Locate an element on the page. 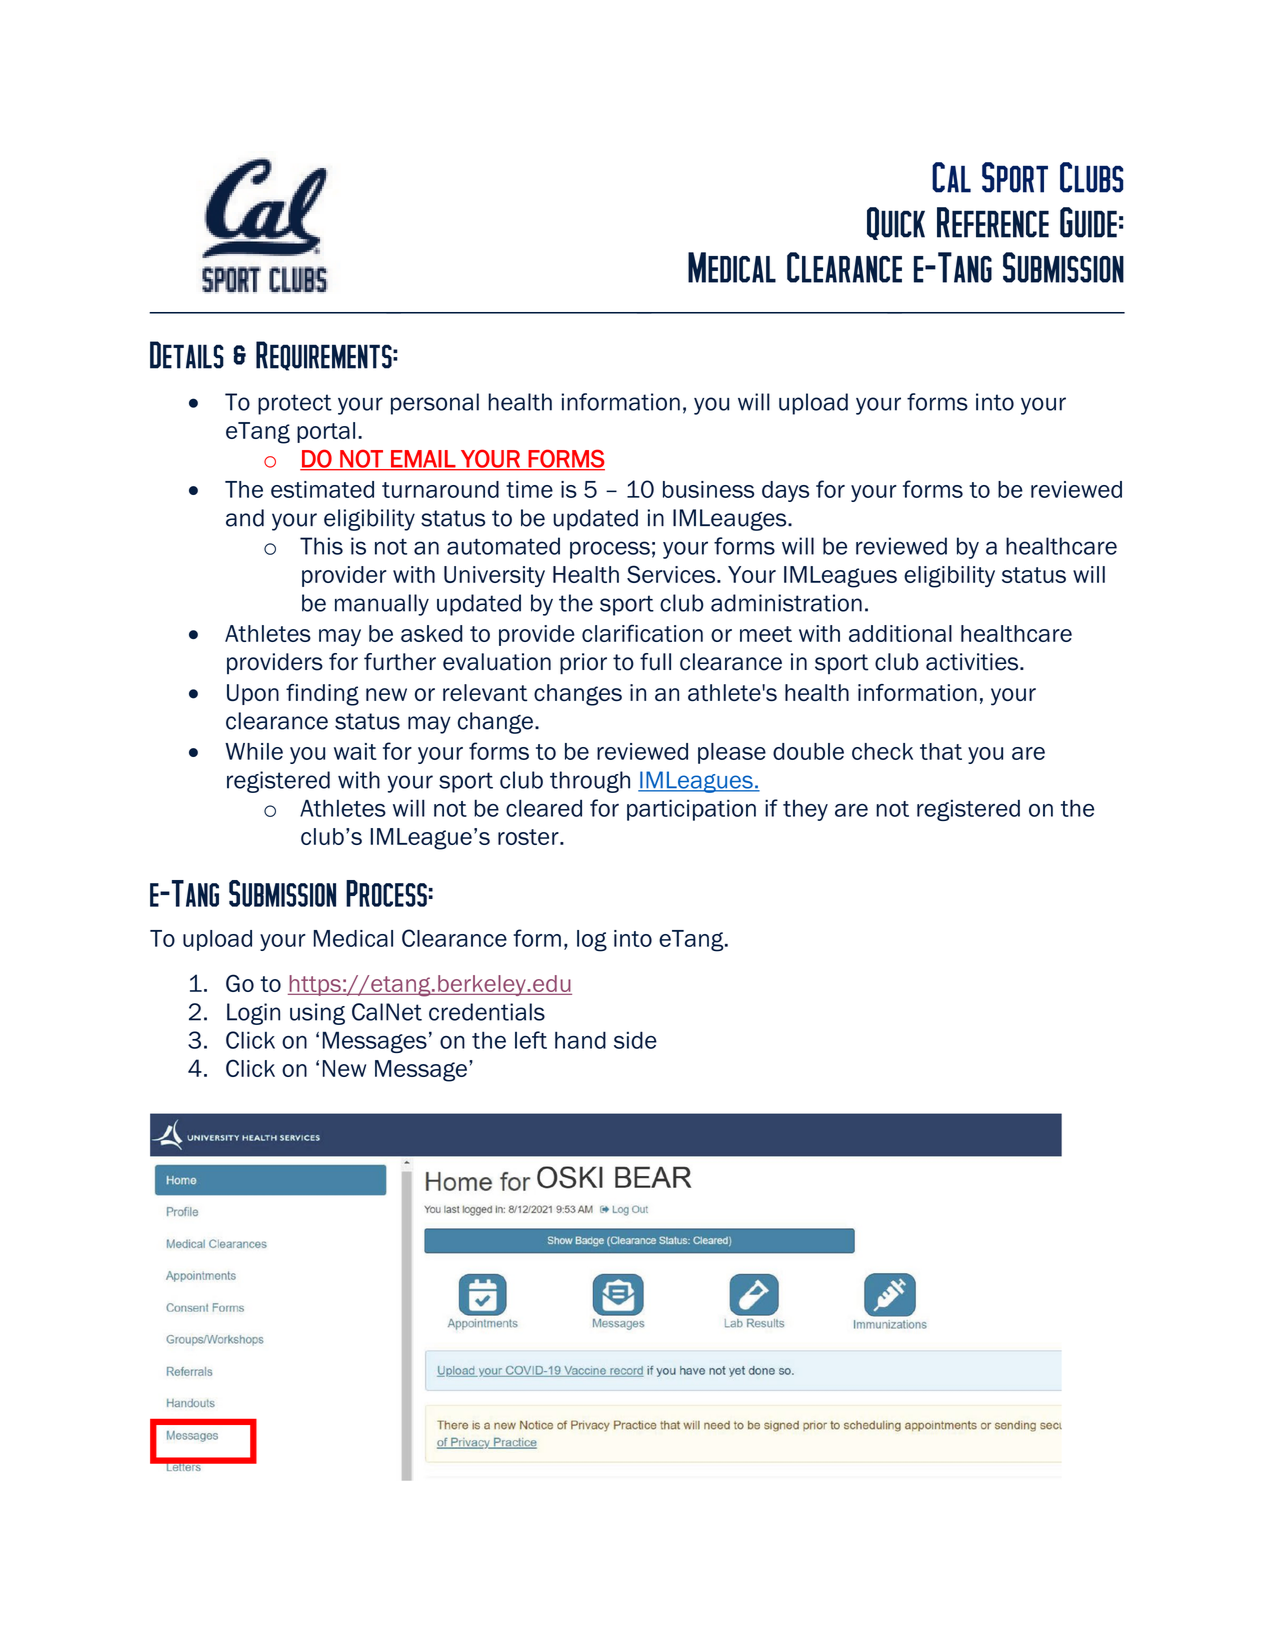 The height and width of the page is (1652, 1276). Details is located at coordinates (187, 355).
